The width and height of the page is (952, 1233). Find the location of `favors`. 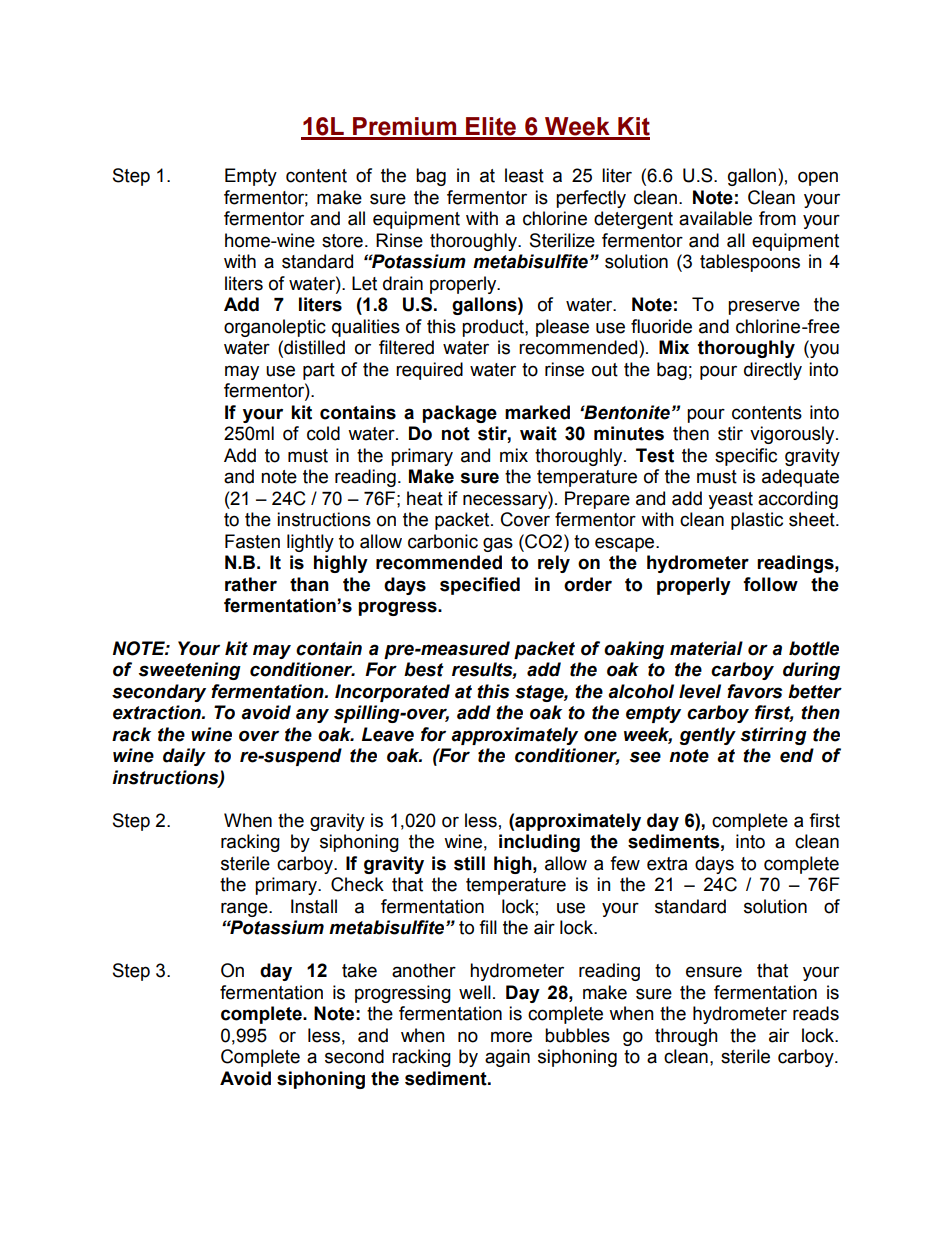

favors is located at coordinates (754, 691).
